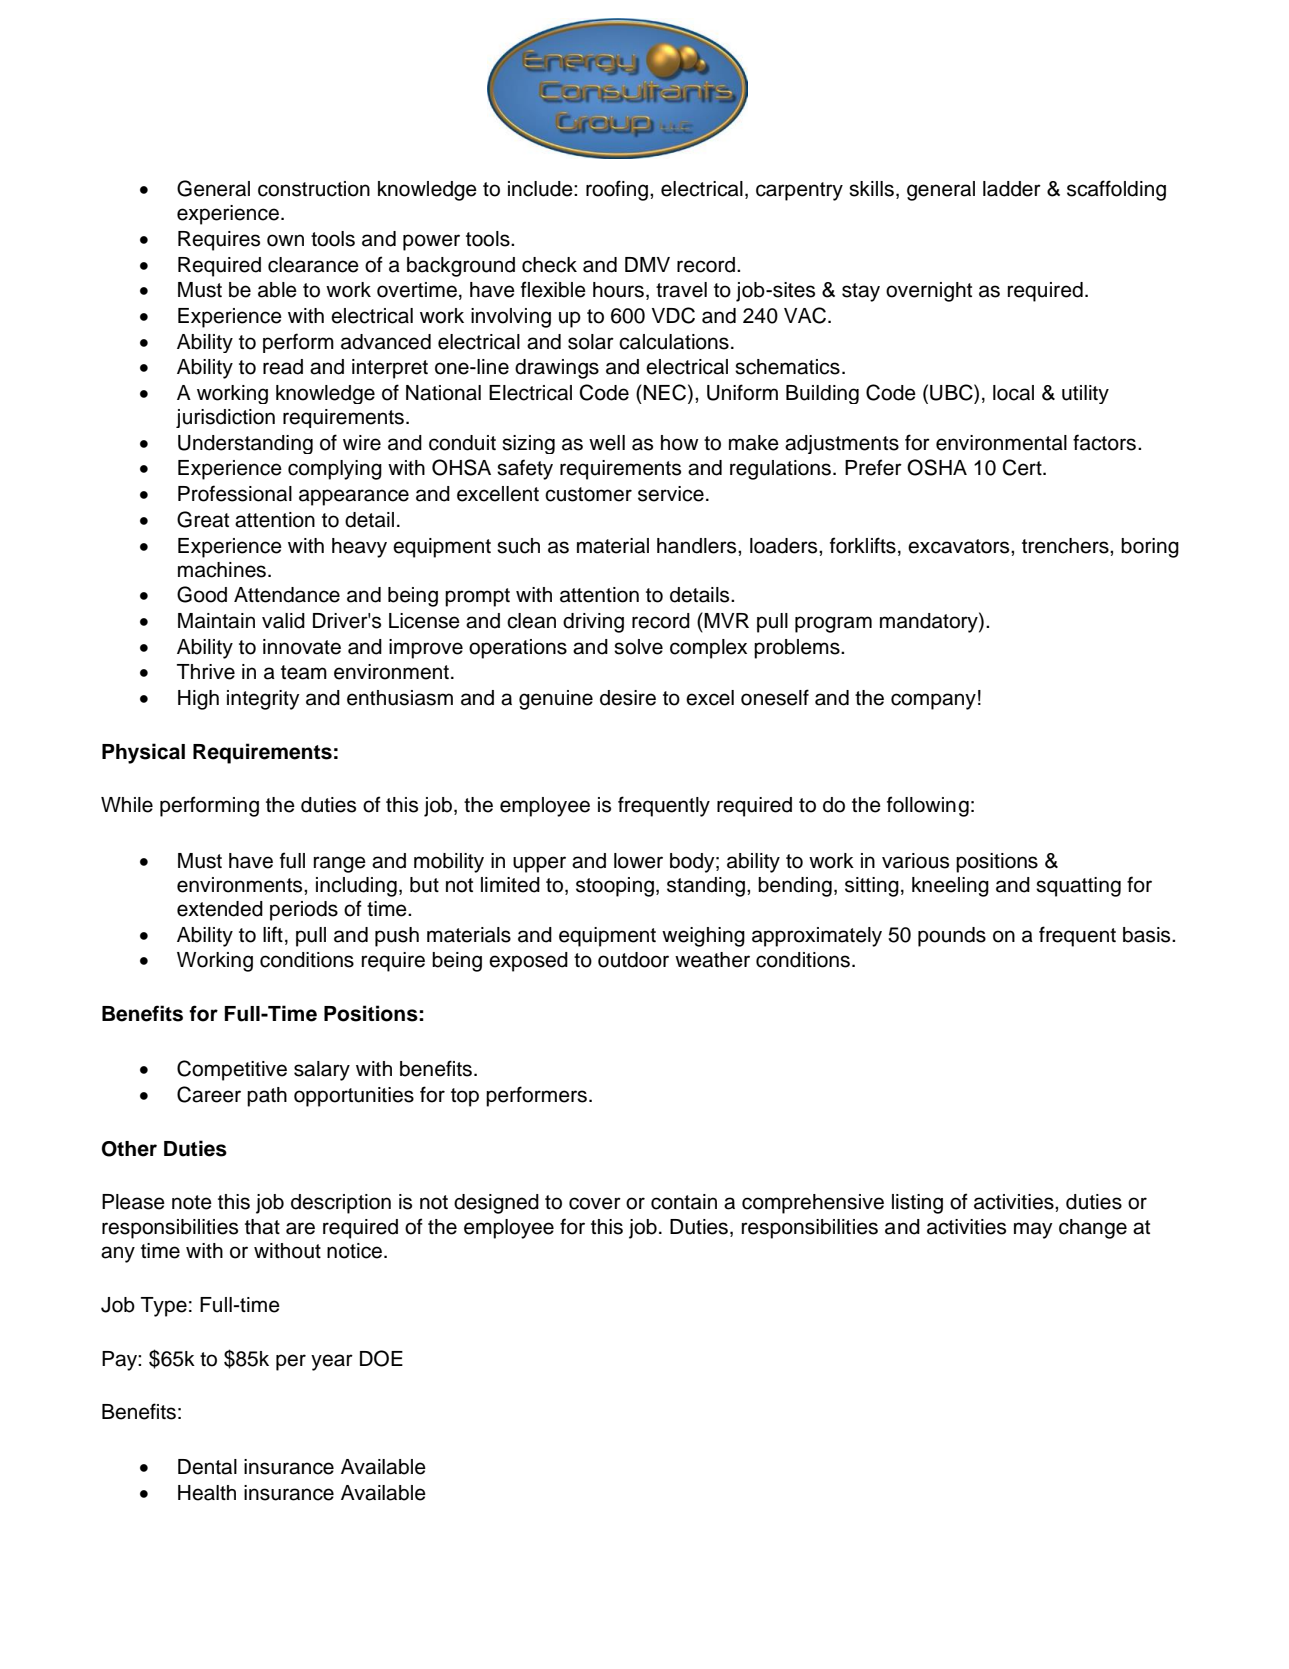  What do you see at coordinates (952, 937) in the screenshot?
I see `pounds` at bounding box center [952, 937].
